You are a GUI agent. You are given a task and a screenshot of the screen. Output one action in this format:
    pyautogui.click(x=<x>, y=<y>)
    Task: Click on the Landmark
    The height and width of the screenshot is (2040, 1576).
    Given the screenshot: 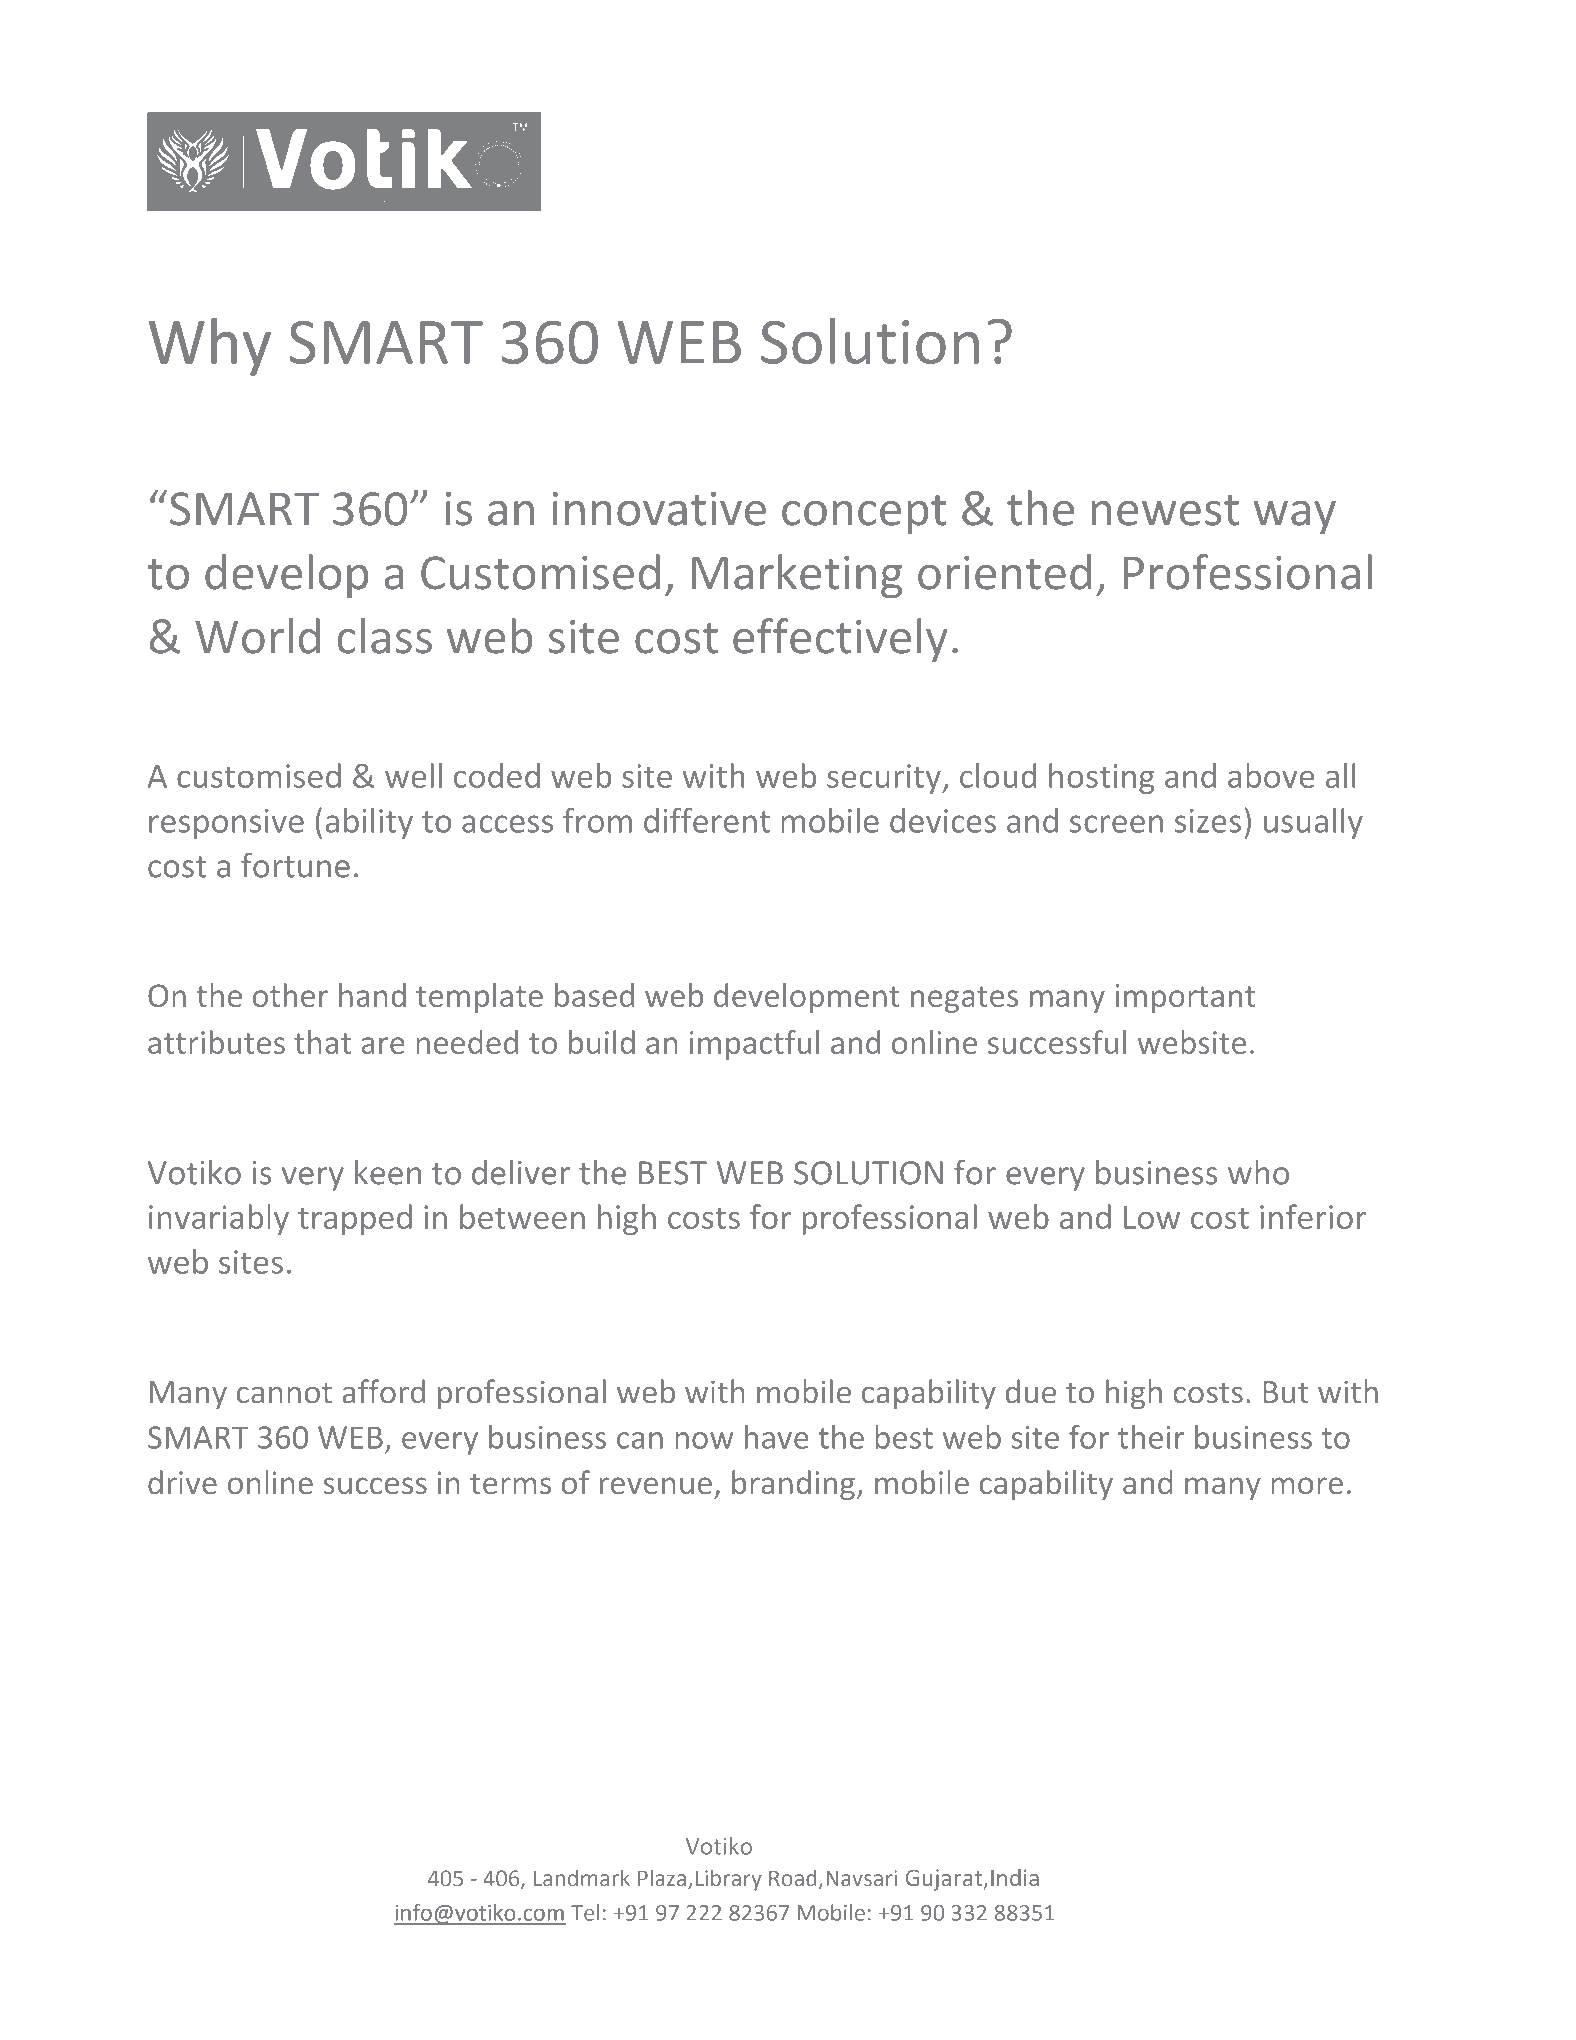 What is the action you would take?
    pyautogui.click(x=582, y=1877)
